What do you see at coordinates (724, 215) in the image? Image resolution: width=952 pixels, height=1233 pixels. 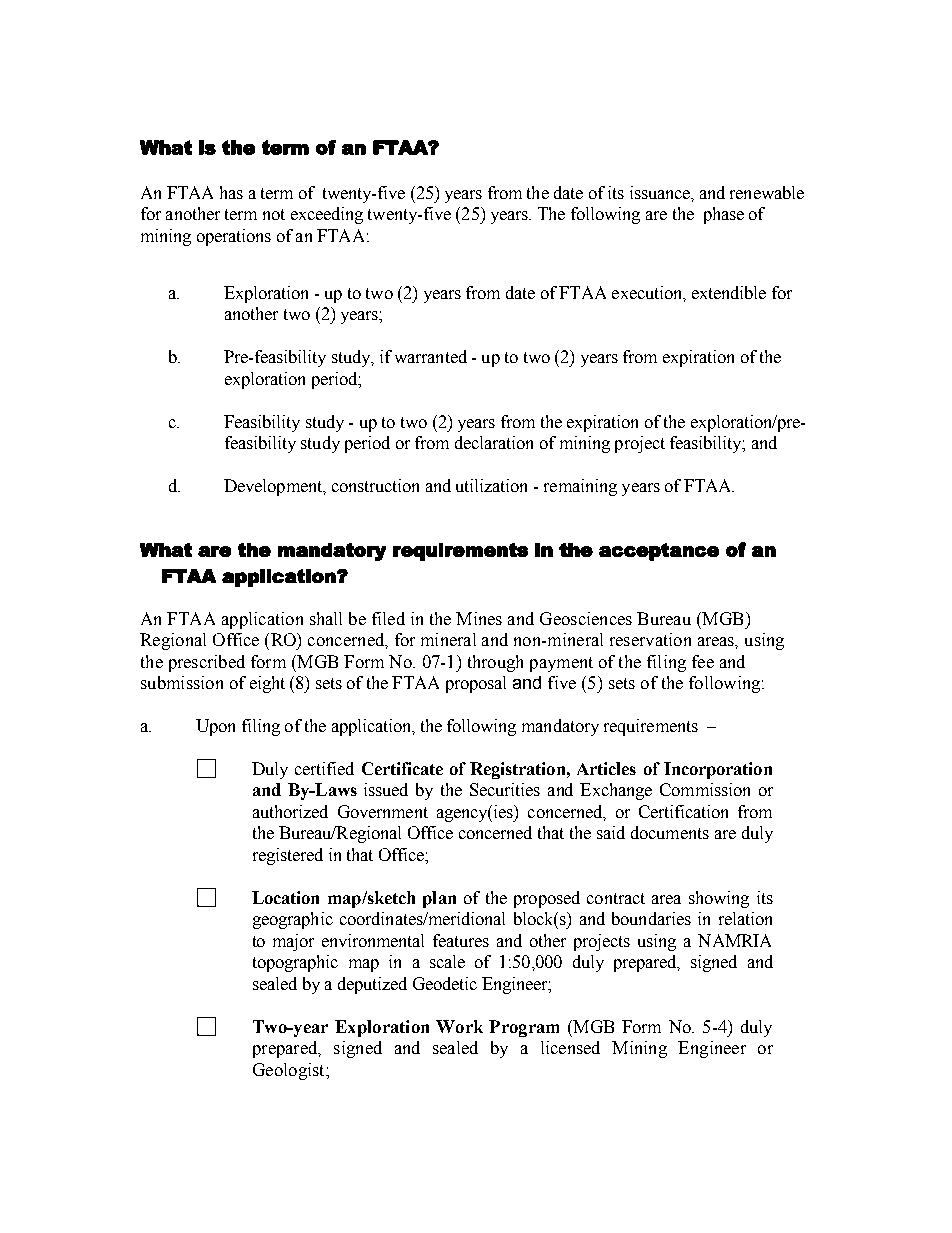 I see `phase` at bounding box center [724, 215].
